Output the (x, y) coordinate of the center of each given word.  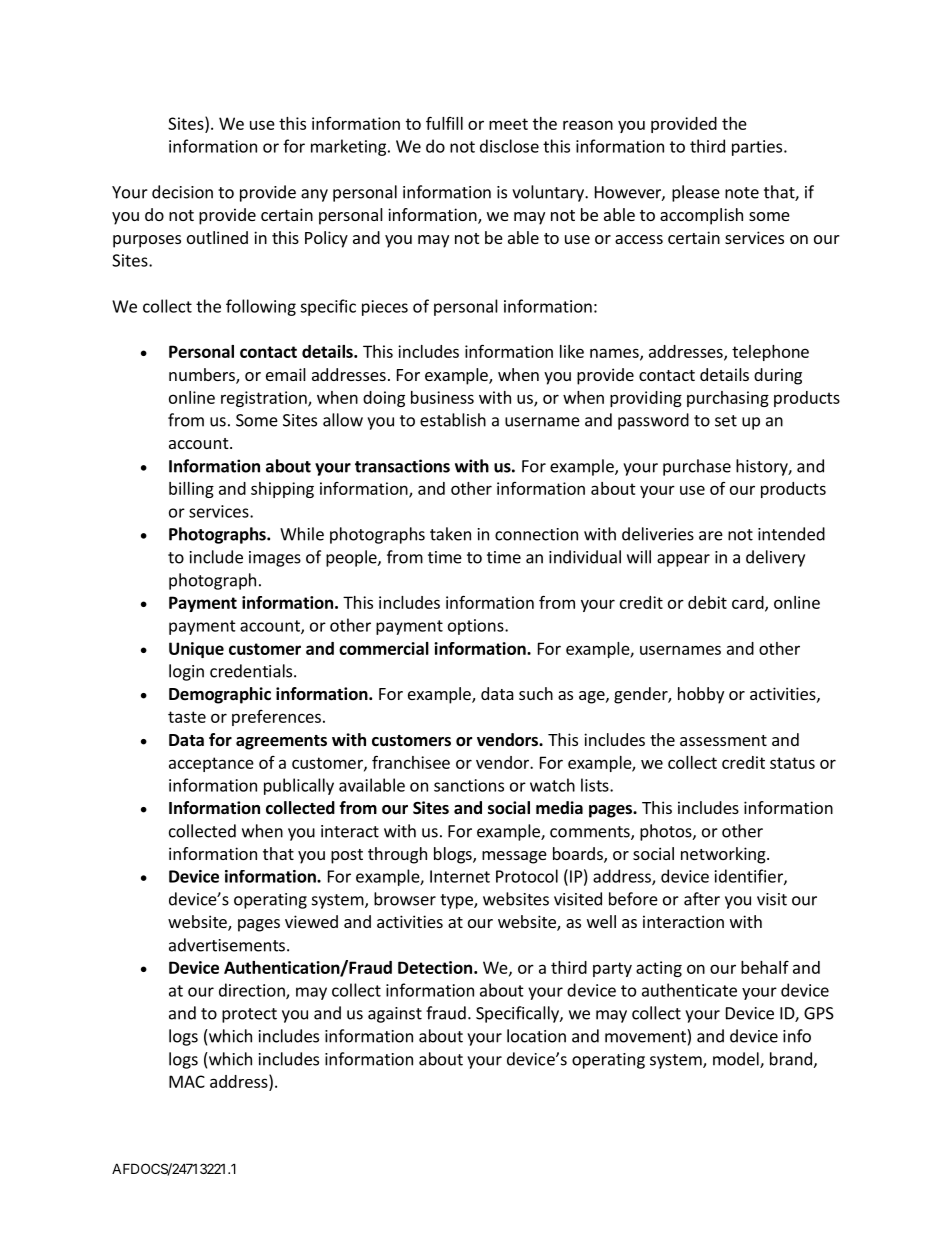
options (477, 627)
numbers (203, 375)
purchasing (728, 399)
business (442, 397)
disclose (509, 146)
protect (249, 1015)
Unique (196, 650)
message (514, 857)
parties (757, 148)
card (749, 603)
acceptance (211, 764)
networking (724, 855)
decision (182, 192)
